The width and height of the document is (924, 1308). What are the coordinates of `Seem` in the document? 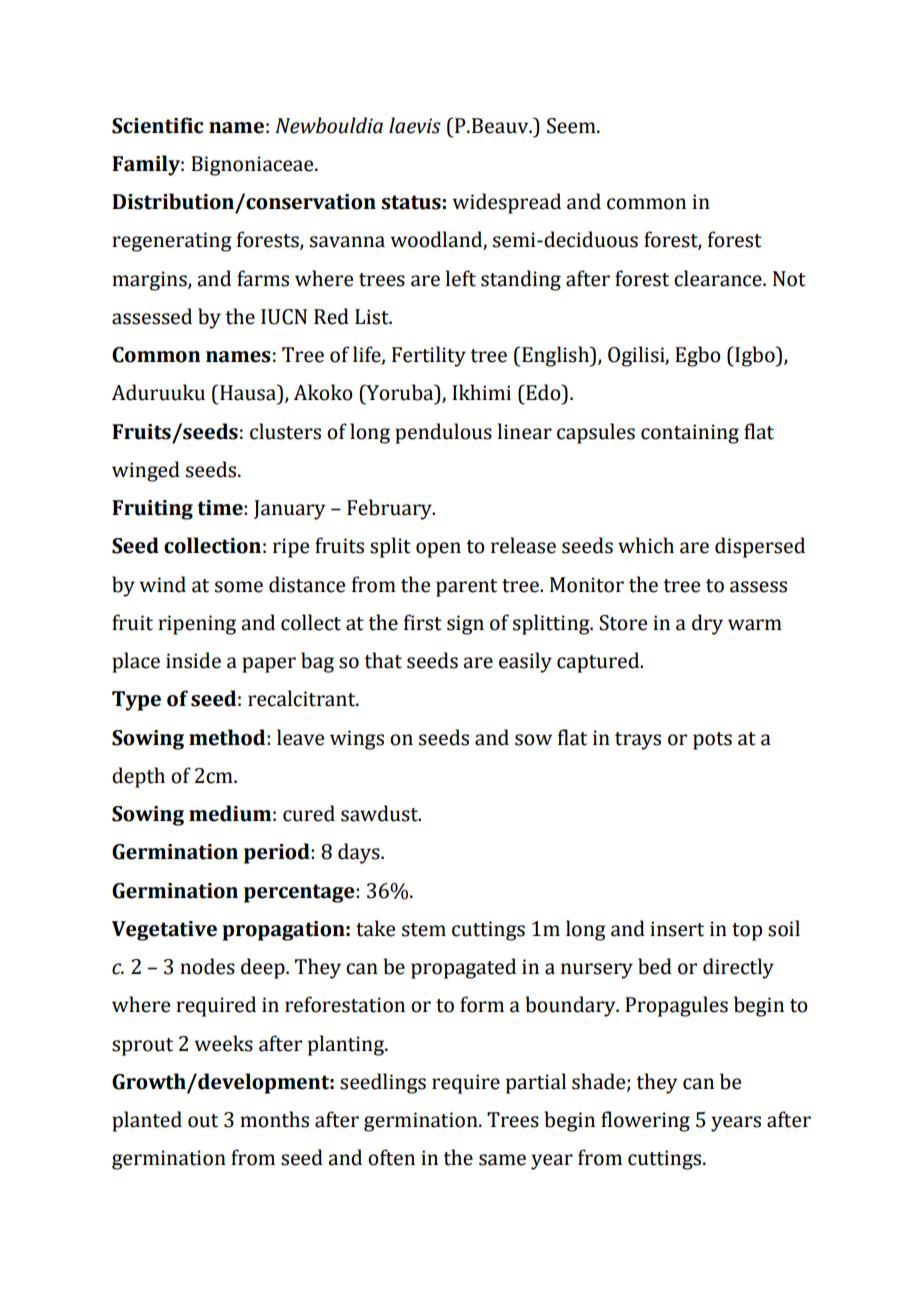 It's located at (572, 126).
